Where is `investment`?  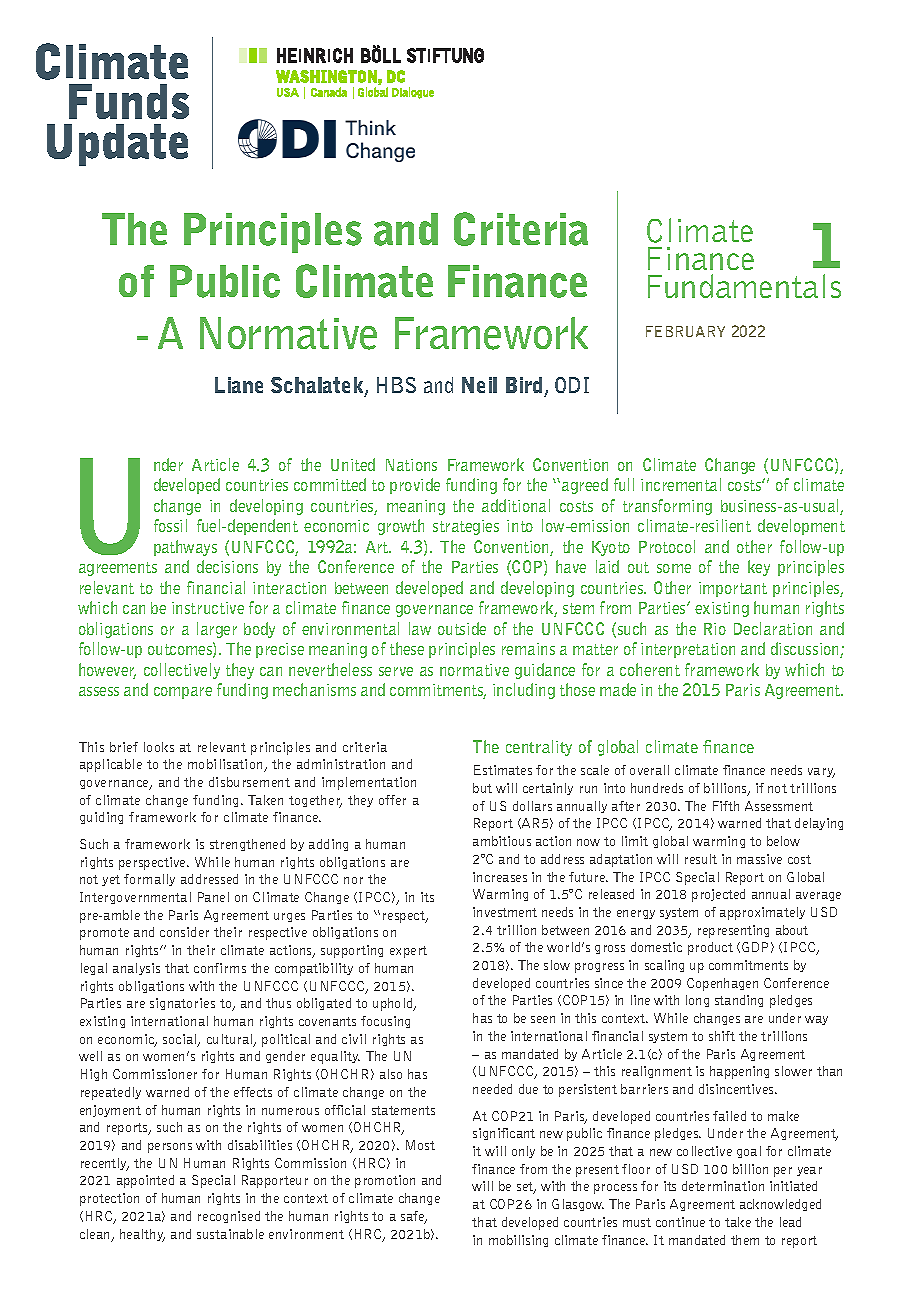
investment is located at coordinates (505, 912).
